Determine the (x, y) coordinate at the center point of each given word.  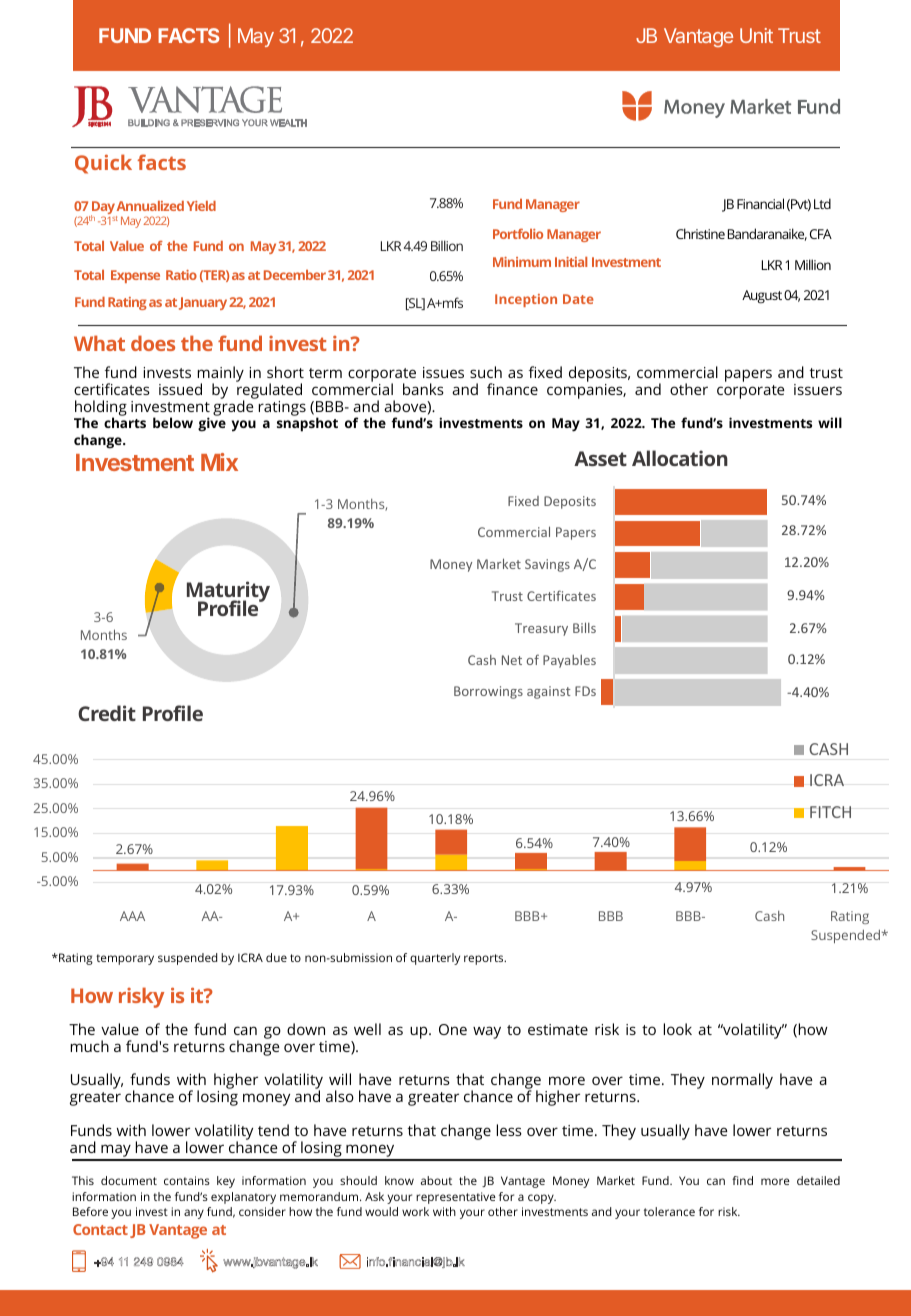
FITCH (830, 812)
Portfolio (518, 233)
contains (187, 1180)
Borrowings (488, 692)
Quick (103, 164)
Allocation (680, 458)
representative (456, 1198)
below (173, 422)
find (742, 1180)
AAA (132, 916)
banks (423, 389)
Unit (756, 35)
